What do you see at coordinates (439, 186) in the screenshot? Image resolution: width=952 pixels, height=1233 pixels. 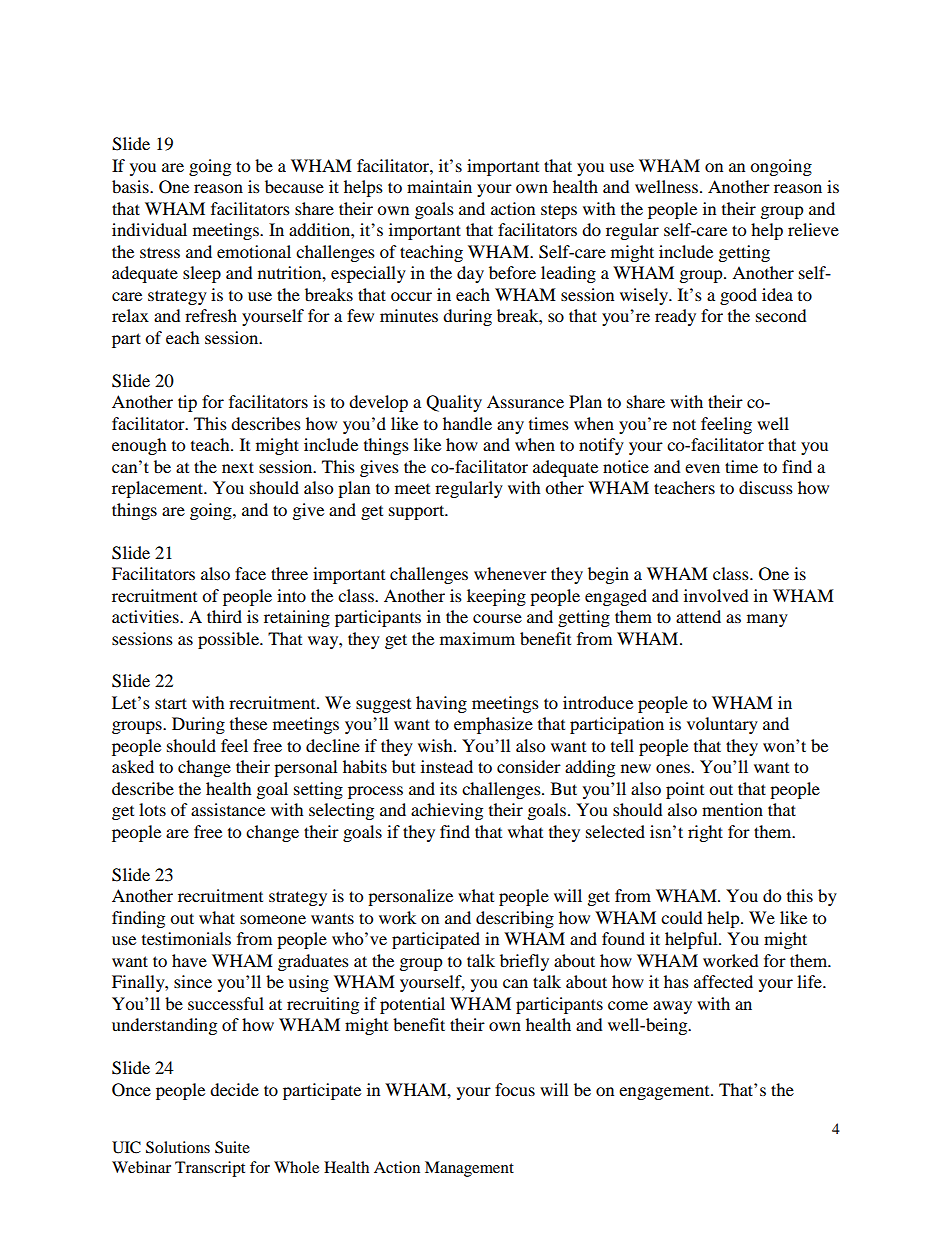 I see `maintain` at bounding box center [439, 186].
